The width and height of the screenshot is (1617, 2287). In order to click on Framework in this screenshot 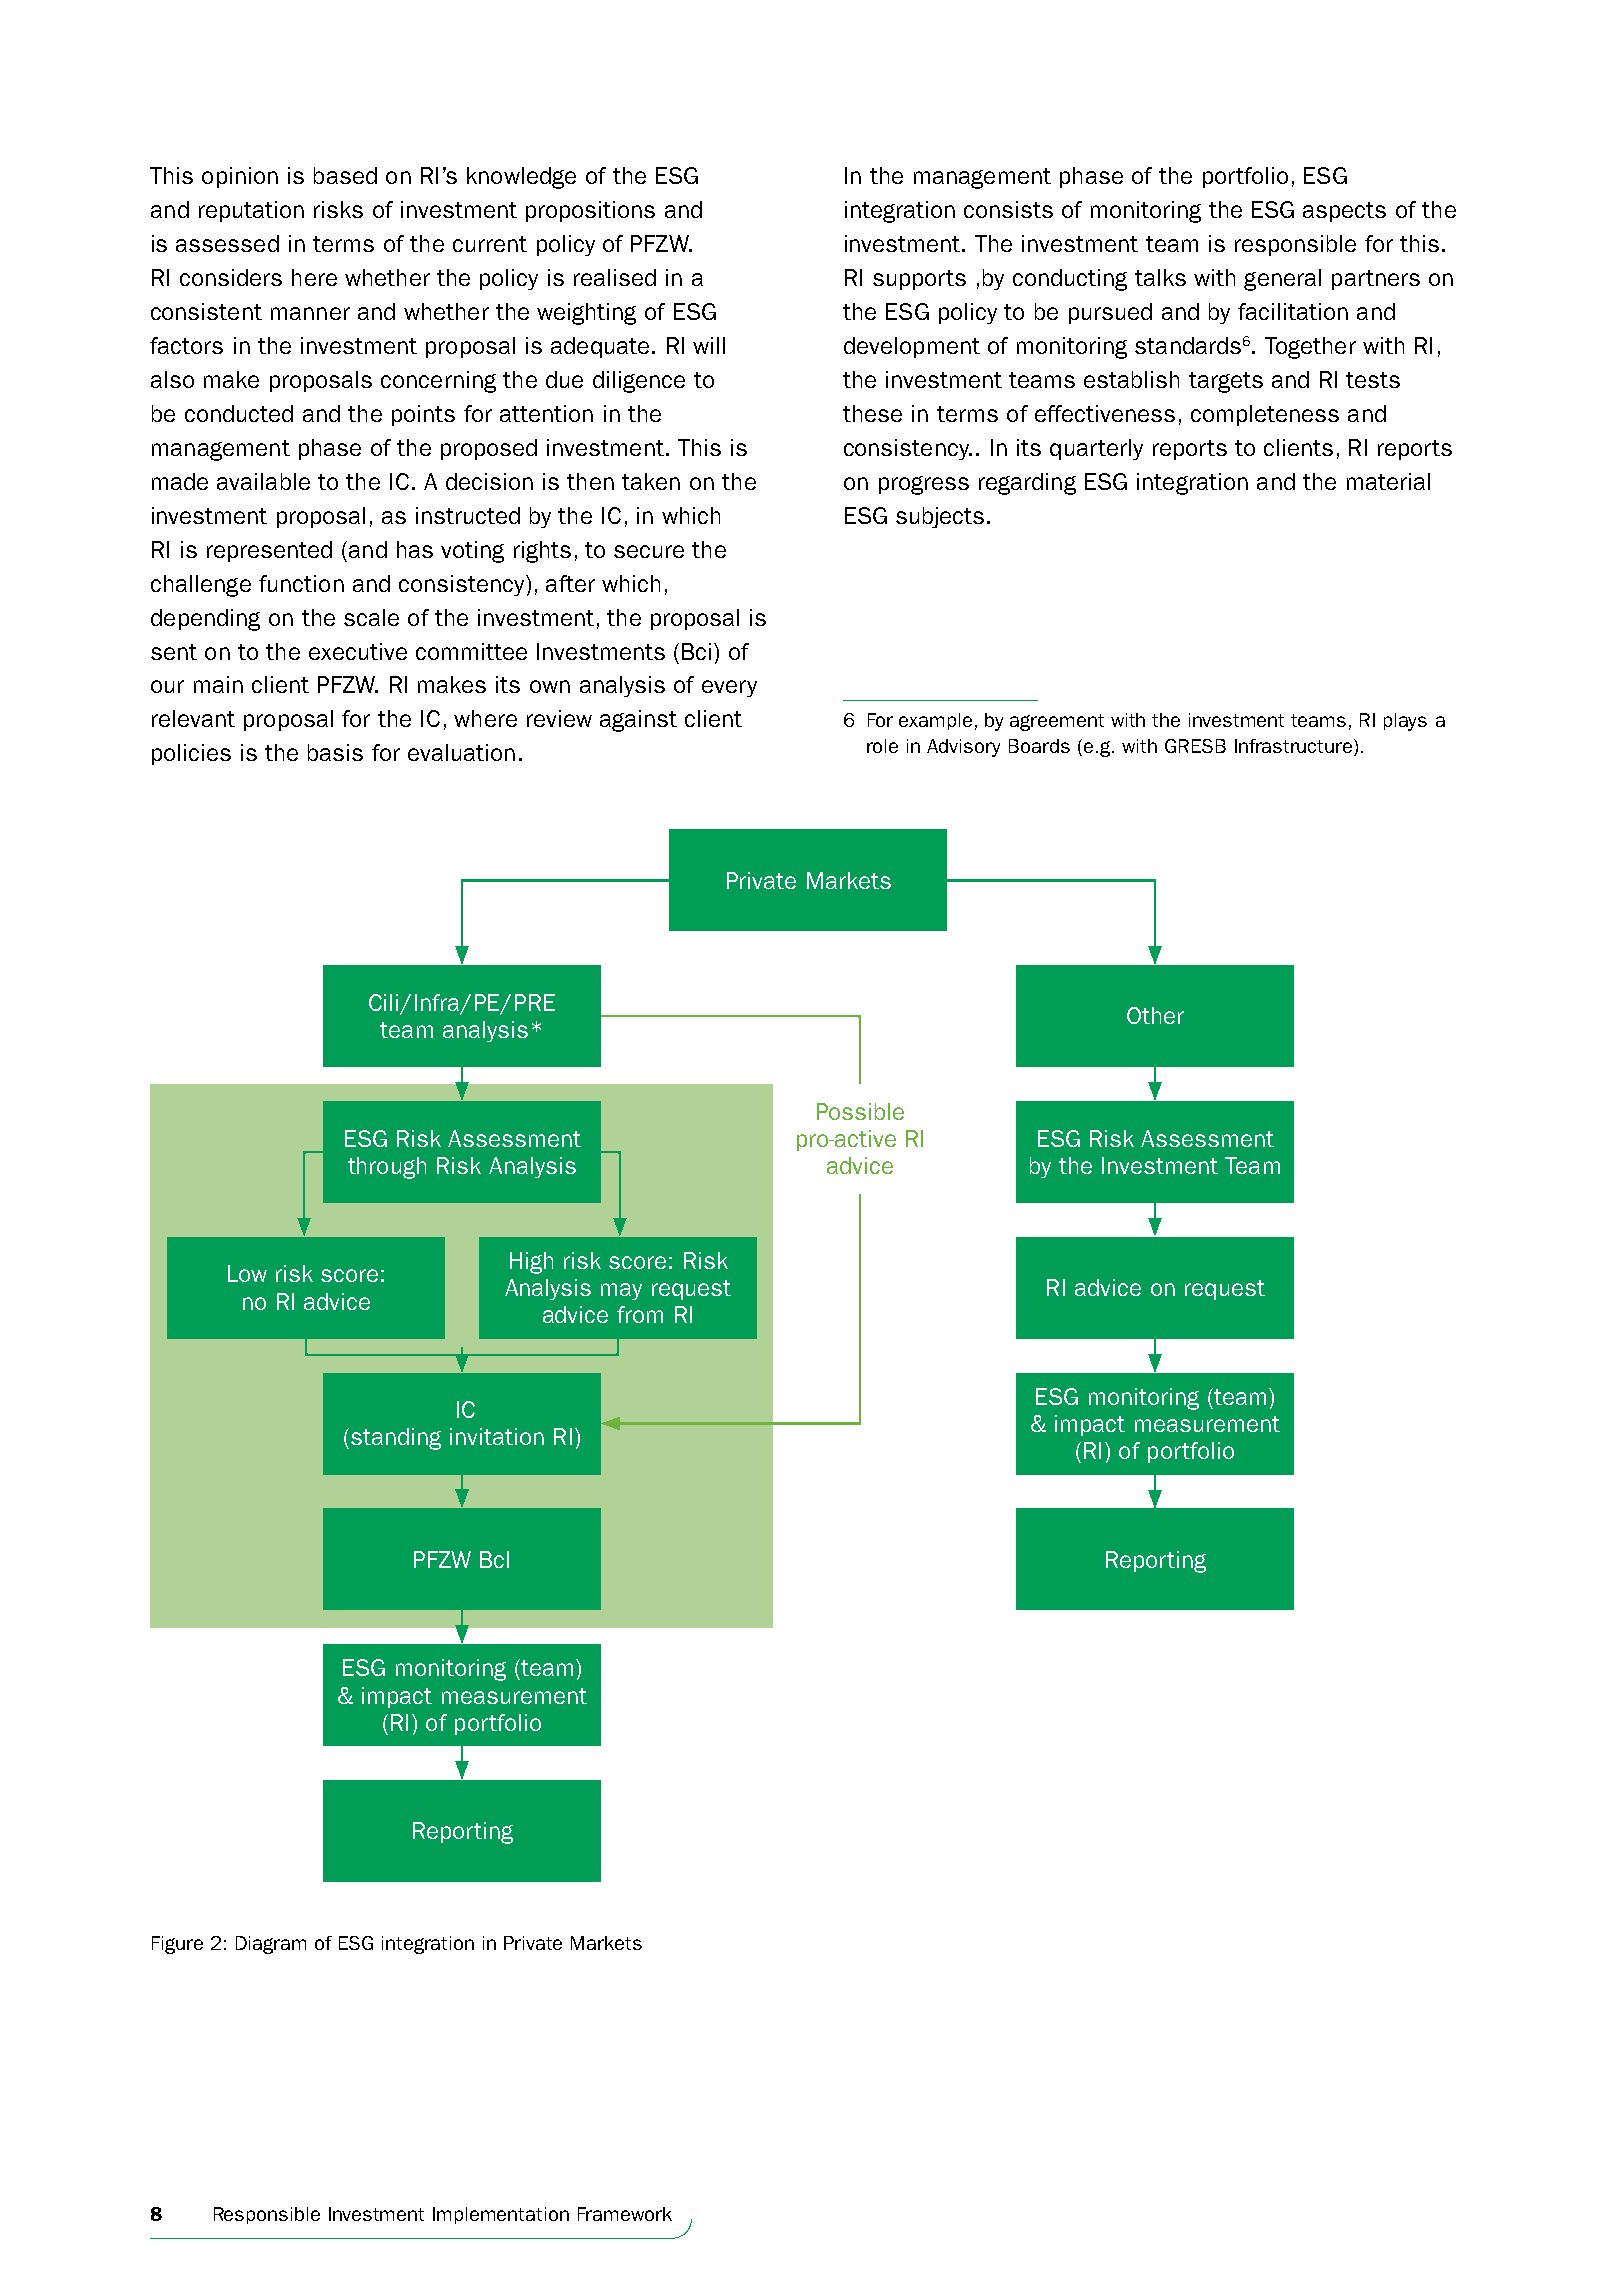, I will do `click(625, 2214)`.
